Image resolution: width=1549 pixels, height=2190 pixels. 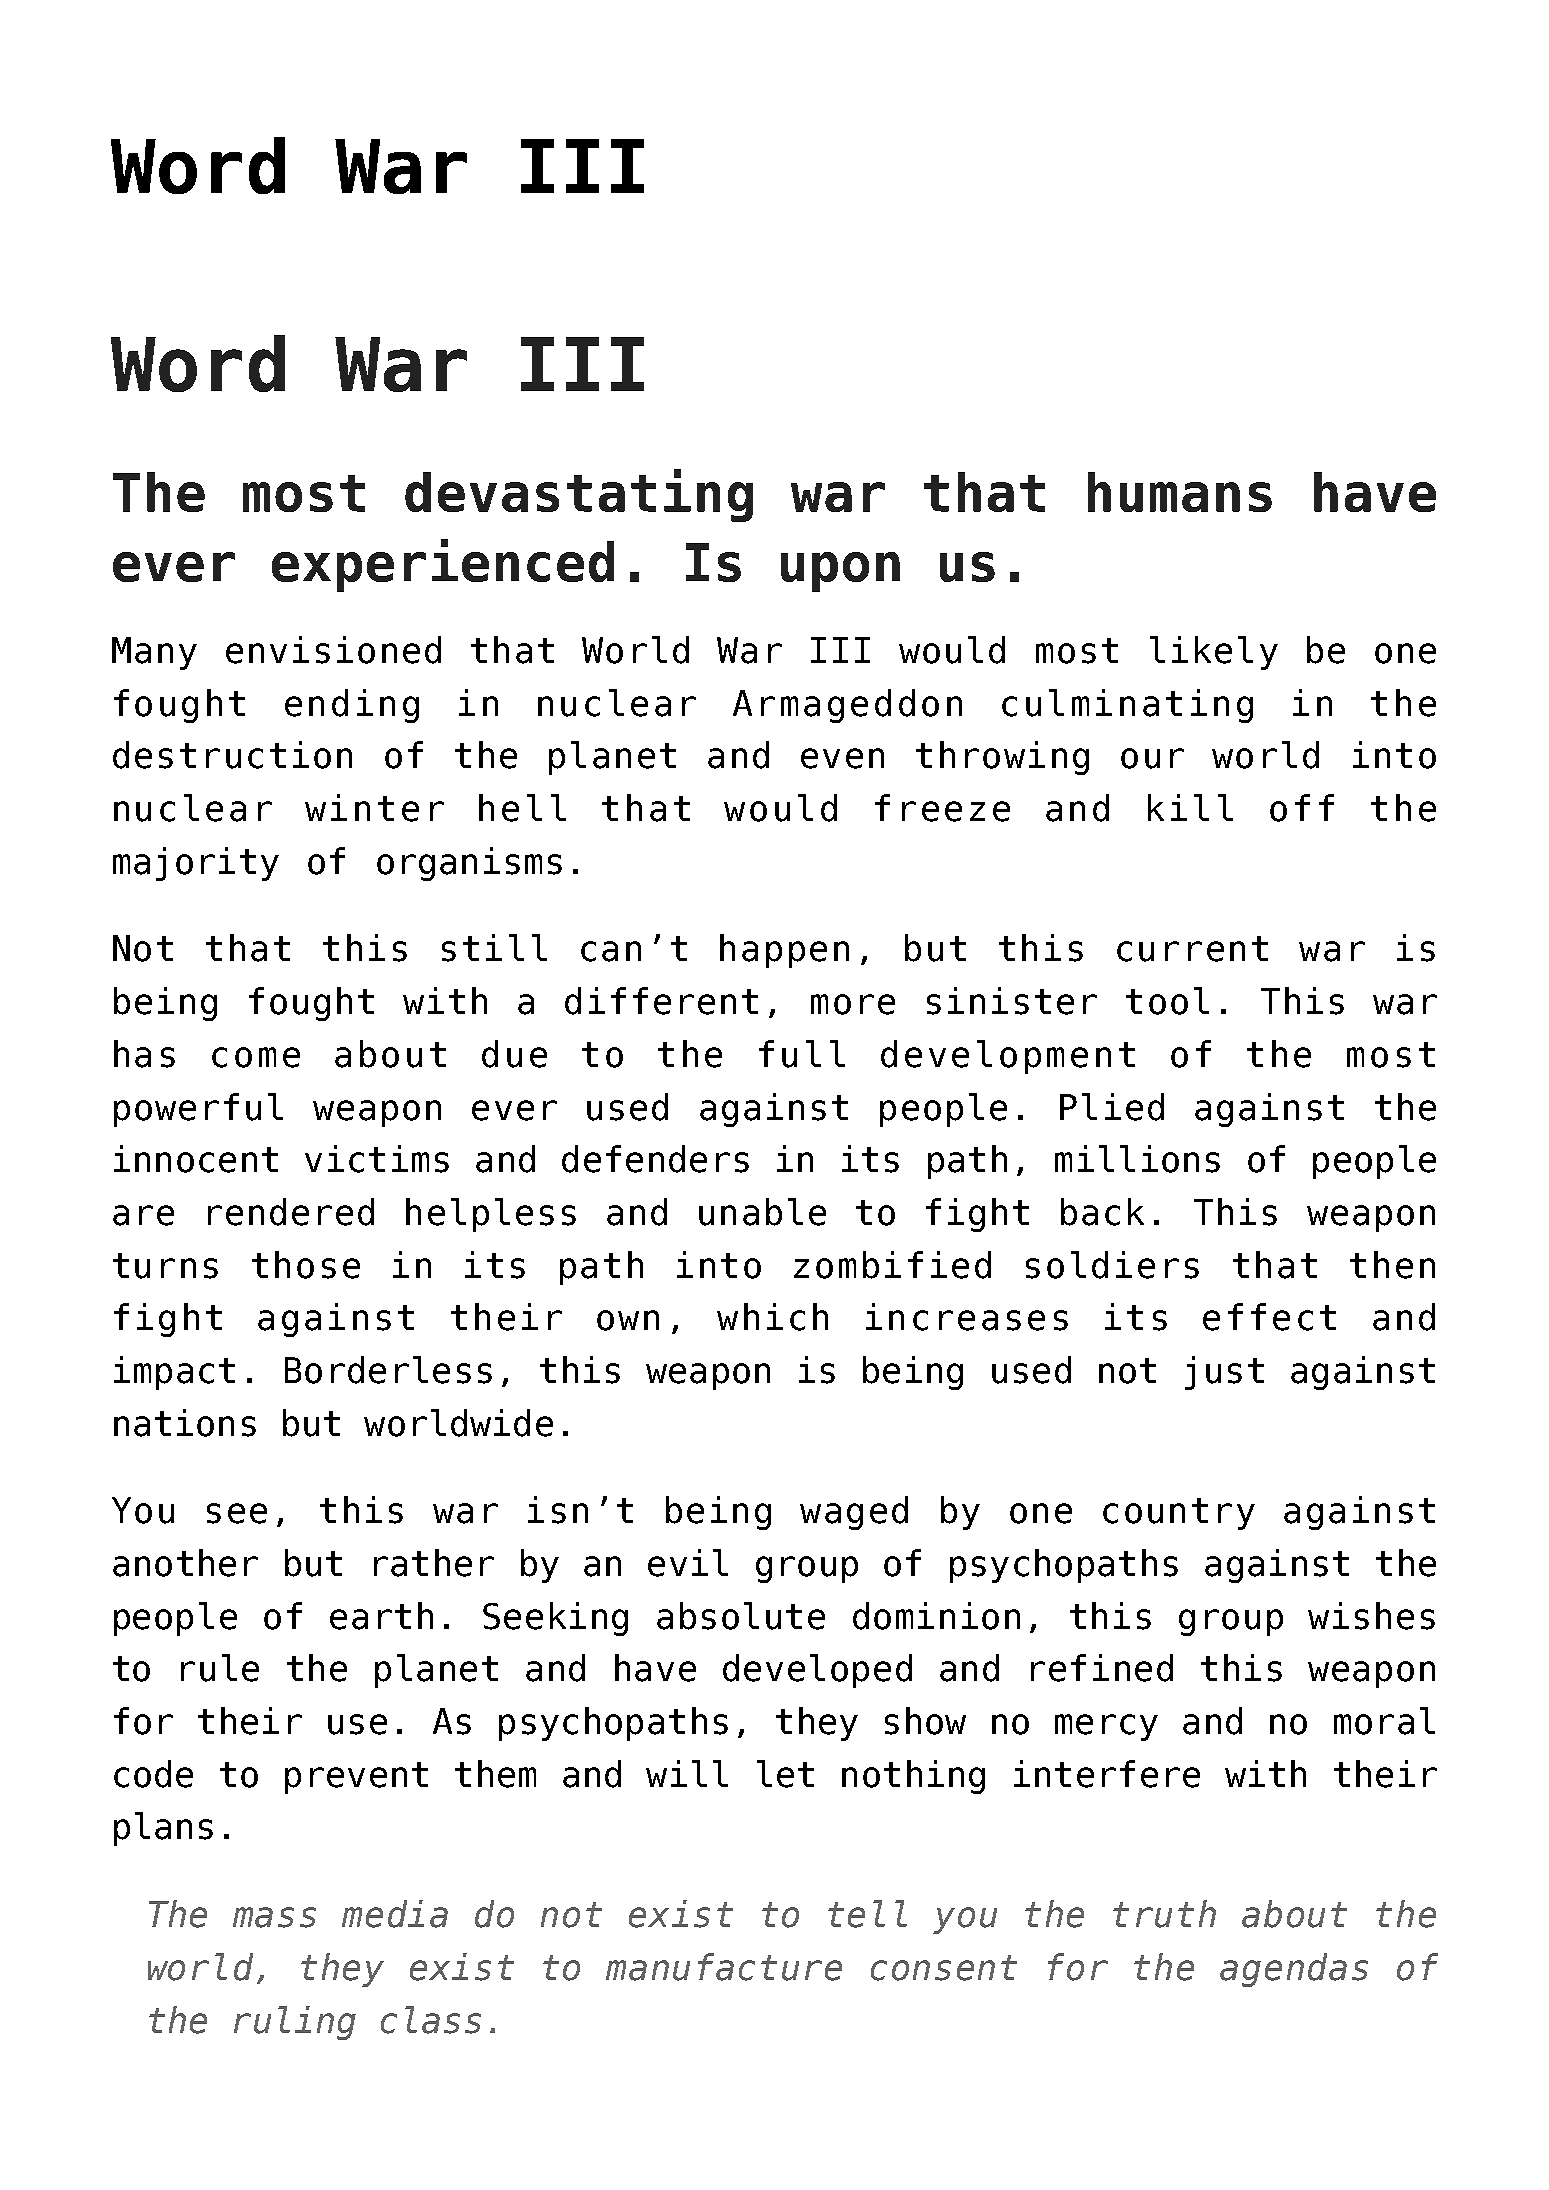 What do you see at coordinates (854, 1513) in the page?
I see `waged` at bounding box center [854, 1513].
